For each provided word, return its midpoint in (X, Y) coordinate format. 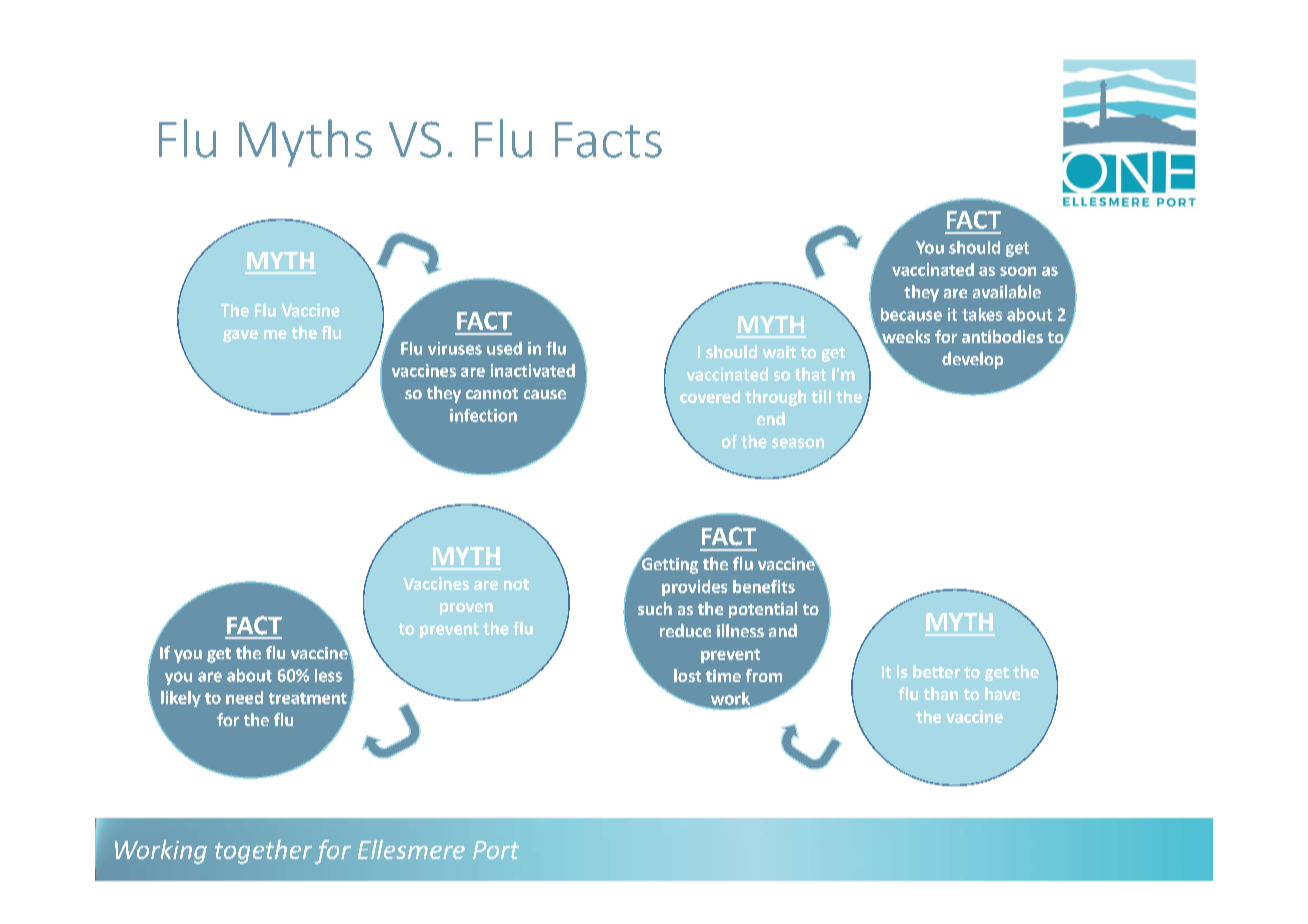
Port (496, 850)
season (798, 443)
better (936, 671)
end (771, 418)
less (328, 675)
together (263, 852)
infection (483, 415)
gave (240, 336)
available (1007, 291)
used (504, 348)
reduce (685, 630)
